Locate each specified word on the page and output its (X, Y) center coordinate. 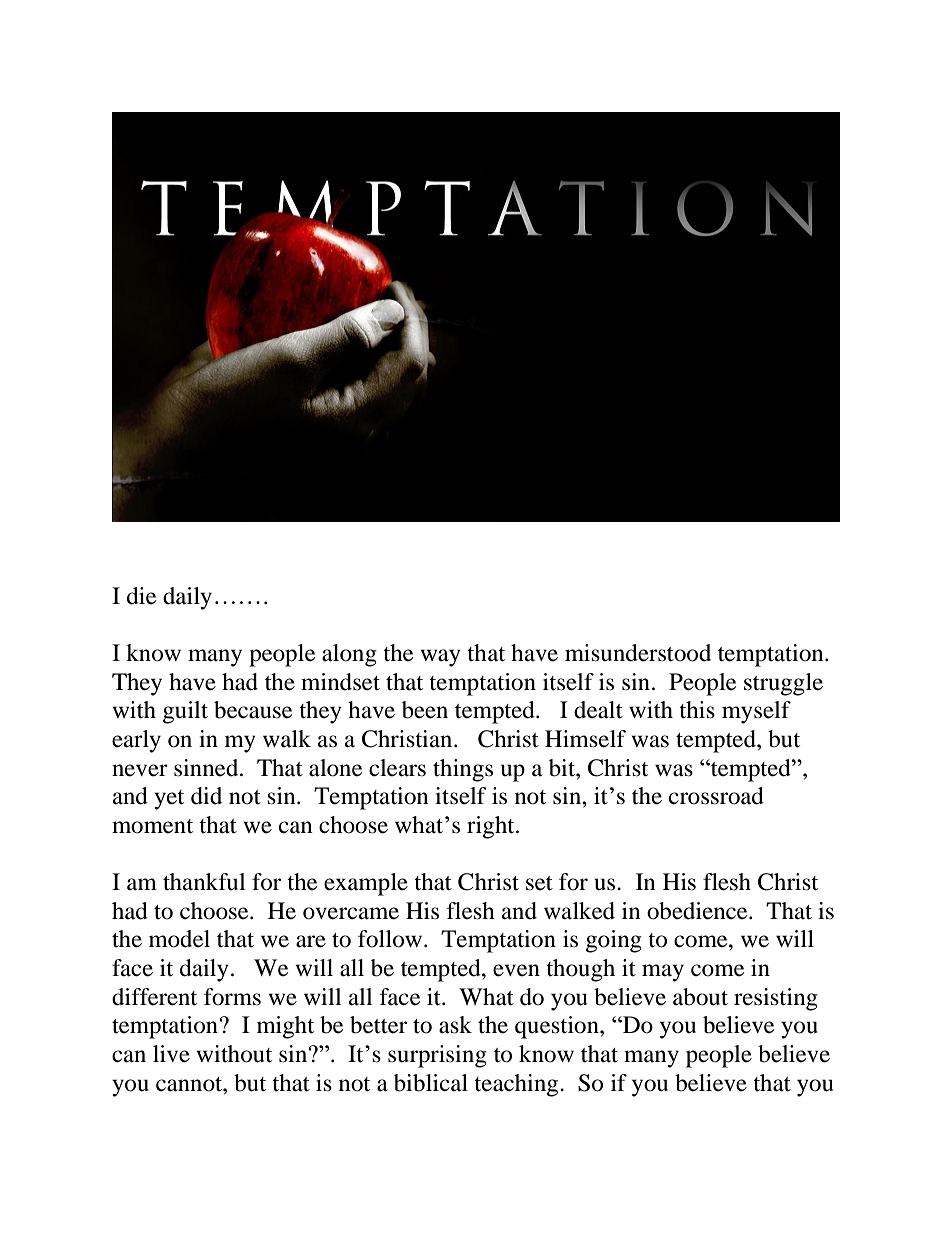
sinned (207, 768)
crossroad (716, 796)
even (516, 970)
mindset (340, 682)
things (463, 770)
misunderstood (638, 653)
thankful (204, 882)
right (492, 827)
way (440, 658)
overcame (351, 913)
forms (232, 997)
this (697, 710)
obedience (698, 911)
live (171, 1054)
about (700, 997)
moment (152, 826)
